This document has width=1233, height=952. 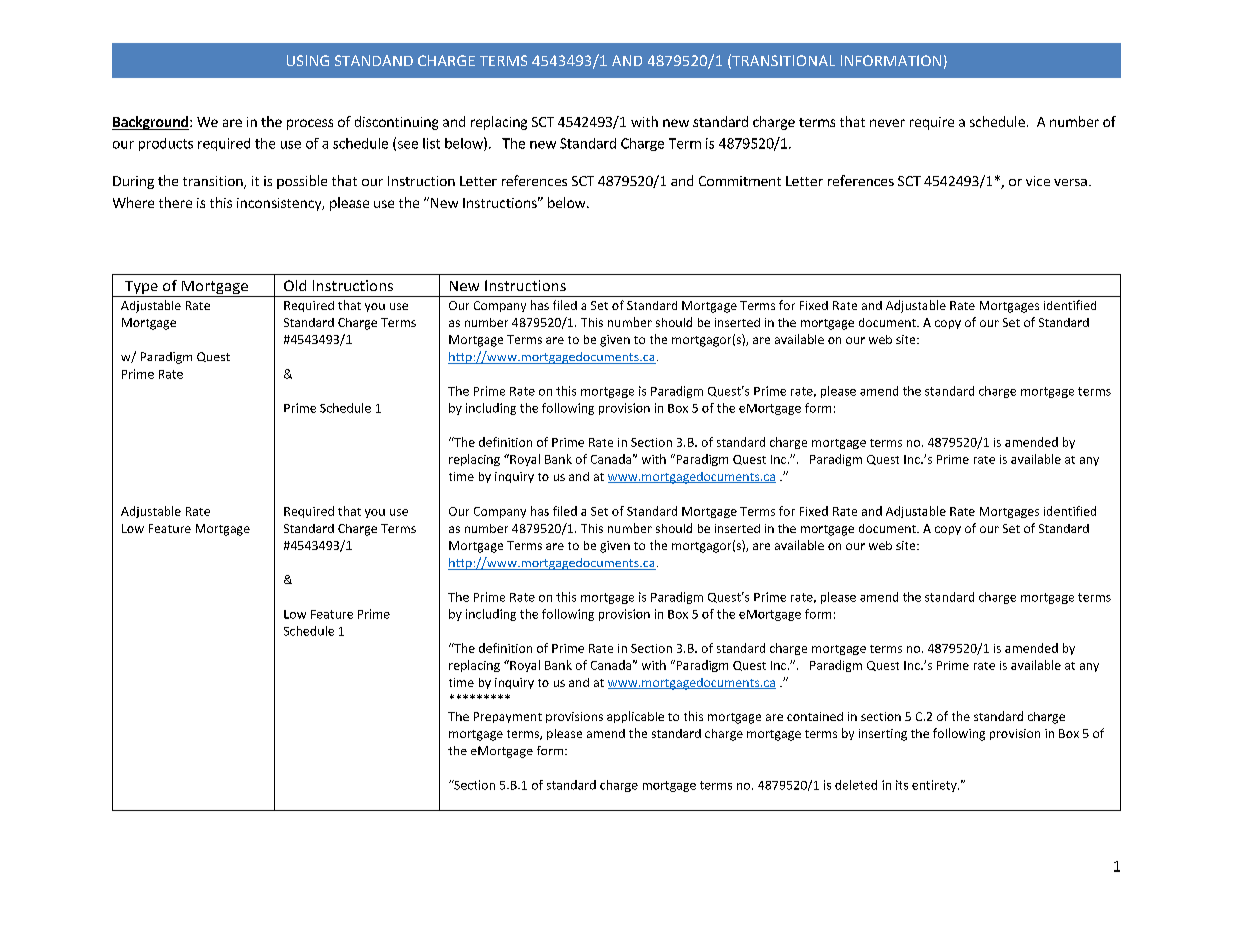 I want to click on Prepayment, so click(x=508, y=717).
